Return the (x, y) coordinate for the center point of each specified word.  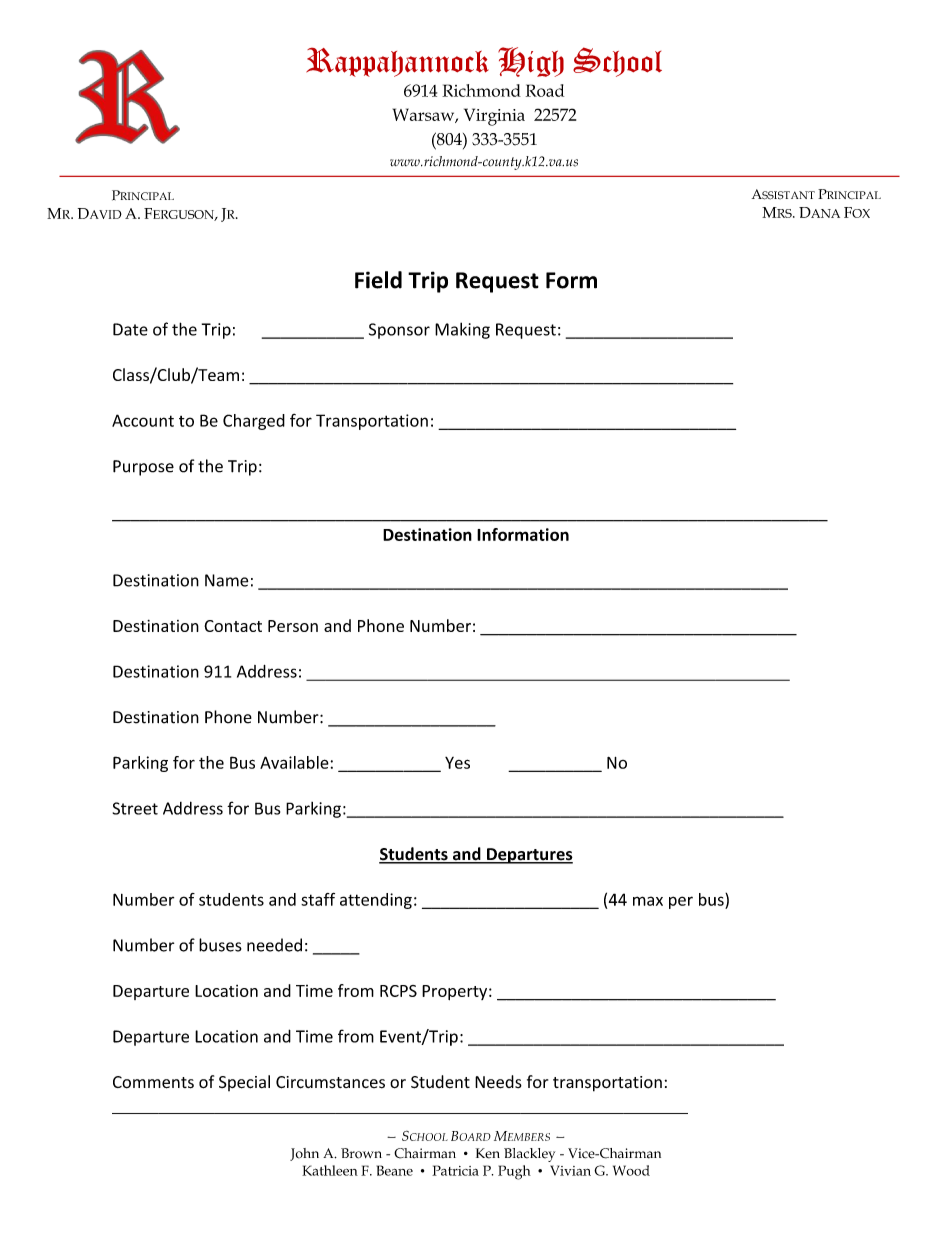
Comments (153, 1082)
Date (130, 329)
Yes (457, 763)
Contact (233, 626)
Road (545, 90)
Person (293, 626)
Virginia (494, 117)
